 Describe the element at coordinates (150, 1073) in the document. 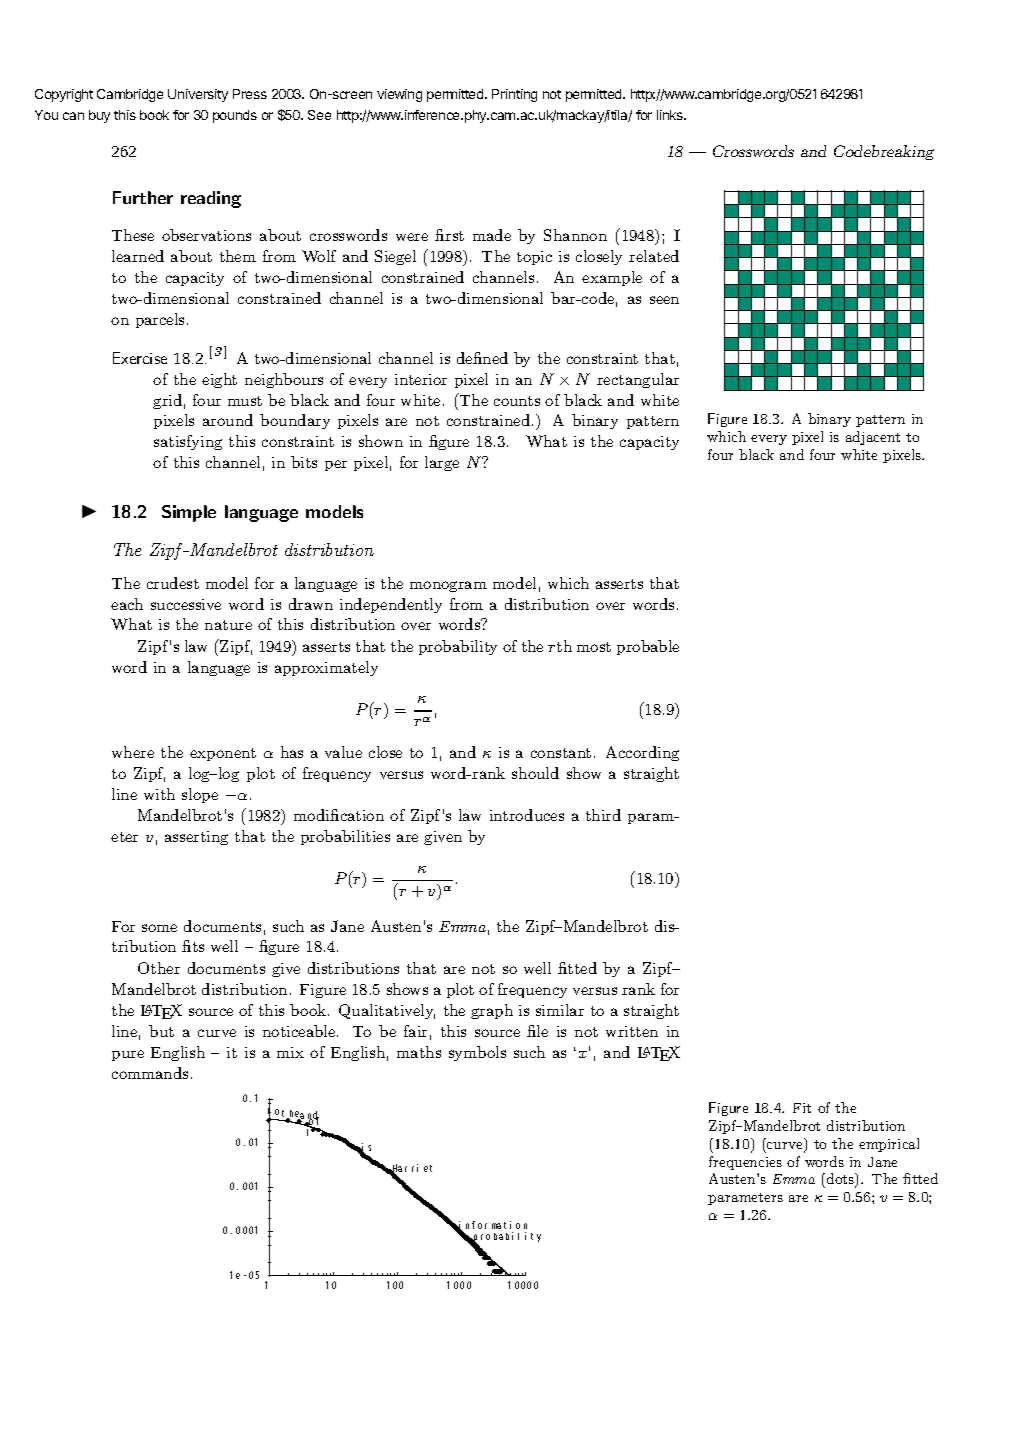

I see `commands` at that location.
